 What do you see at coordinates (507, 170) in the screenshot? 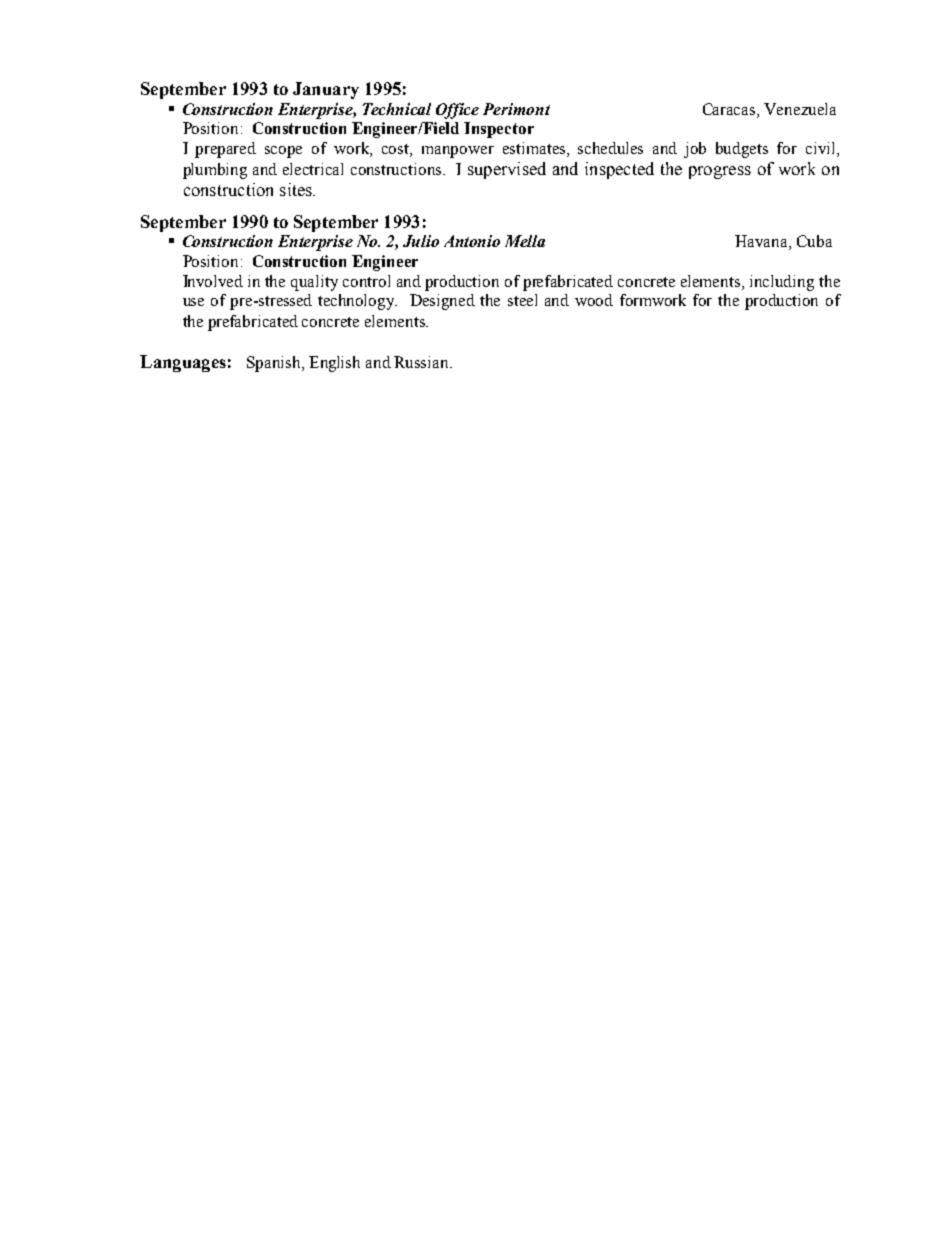
I see `supervised` at bounding box center [507, 170].
